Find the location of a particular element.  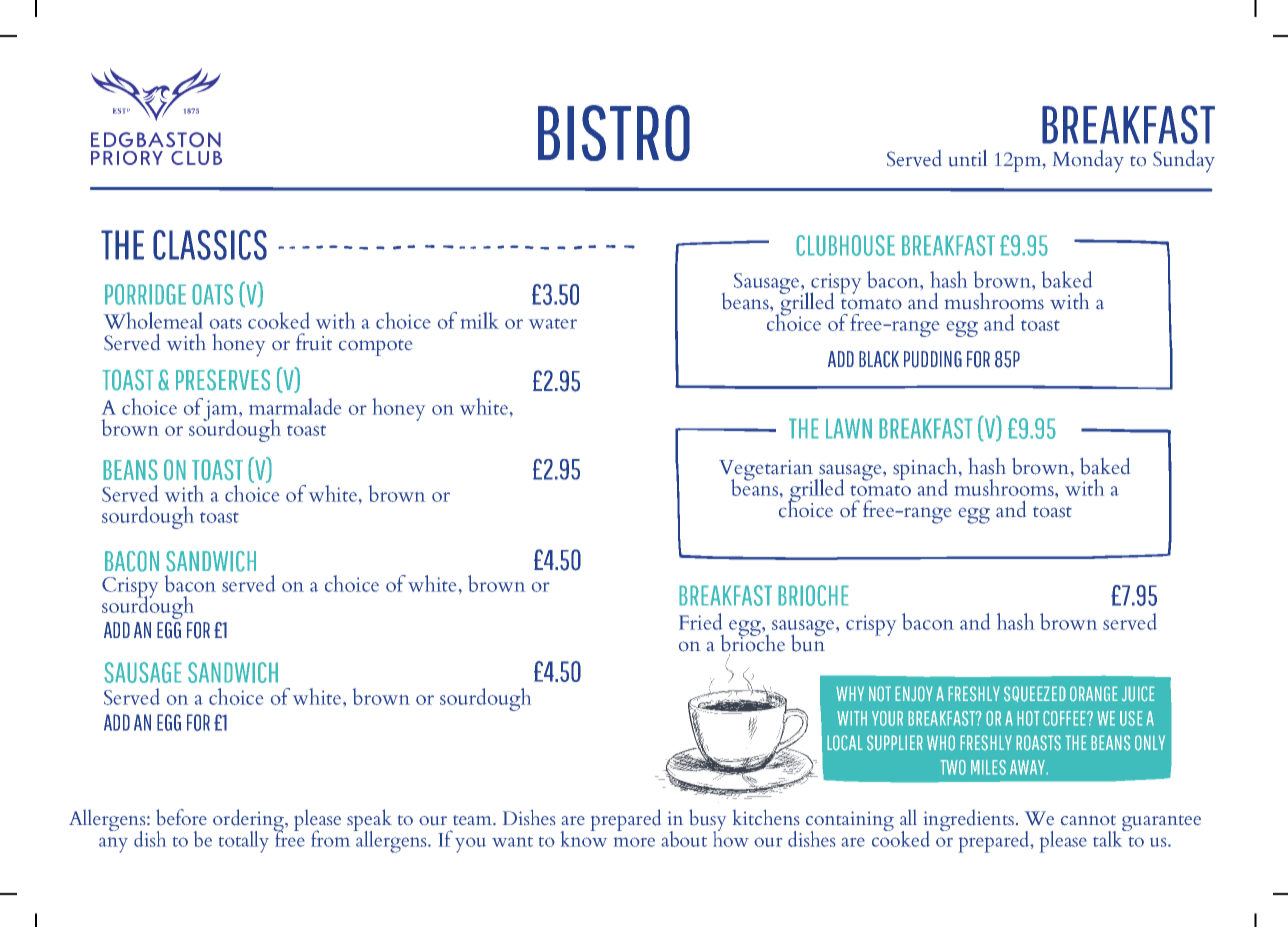

jam is located at coordinates (221, 411).
